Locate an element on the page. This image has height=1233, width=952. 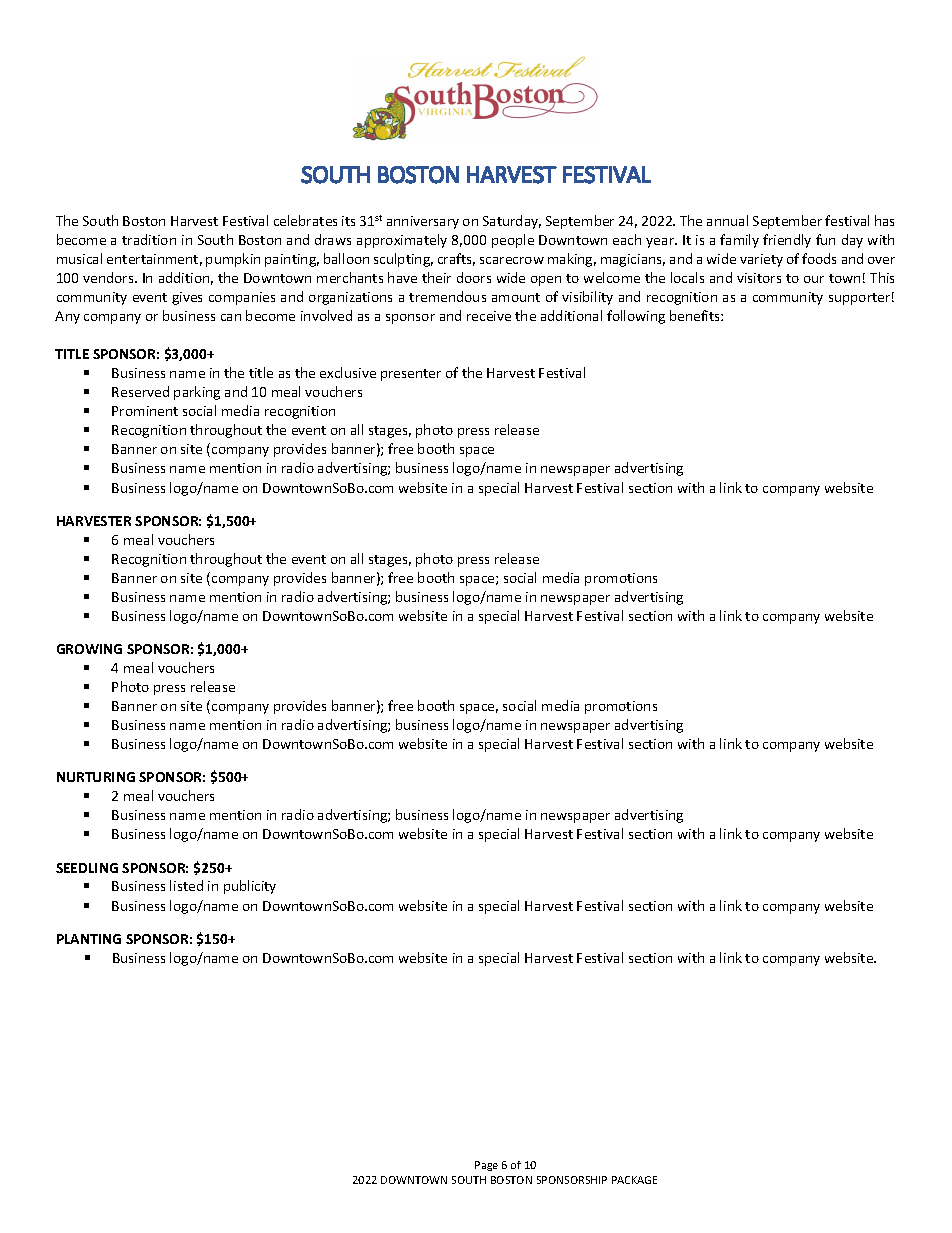
Page is located at coordinates (486, 1166).
